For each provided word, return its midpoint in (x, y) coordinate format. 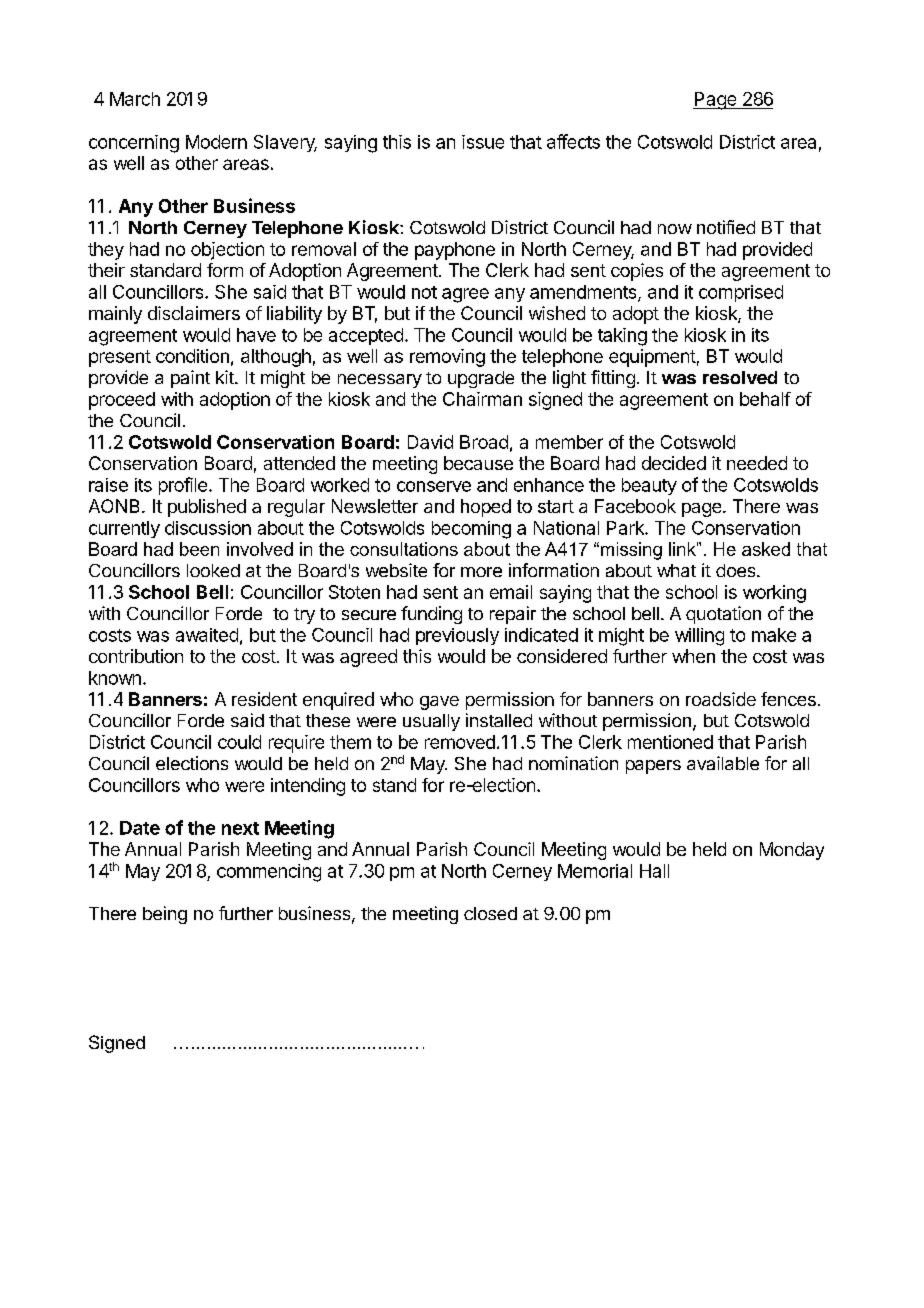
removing (447, 358)
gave (439, 703)
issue (483, 142)
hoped (486, 508)
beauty (649, 486)
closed (490, 913)
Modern (216, 142)
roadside (721, 699)
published (207, 508)
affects (573, 141)
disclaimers (194, 313)
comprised (741, 293)
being (165, 915)
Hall (654, 871)
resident (264, 699)
